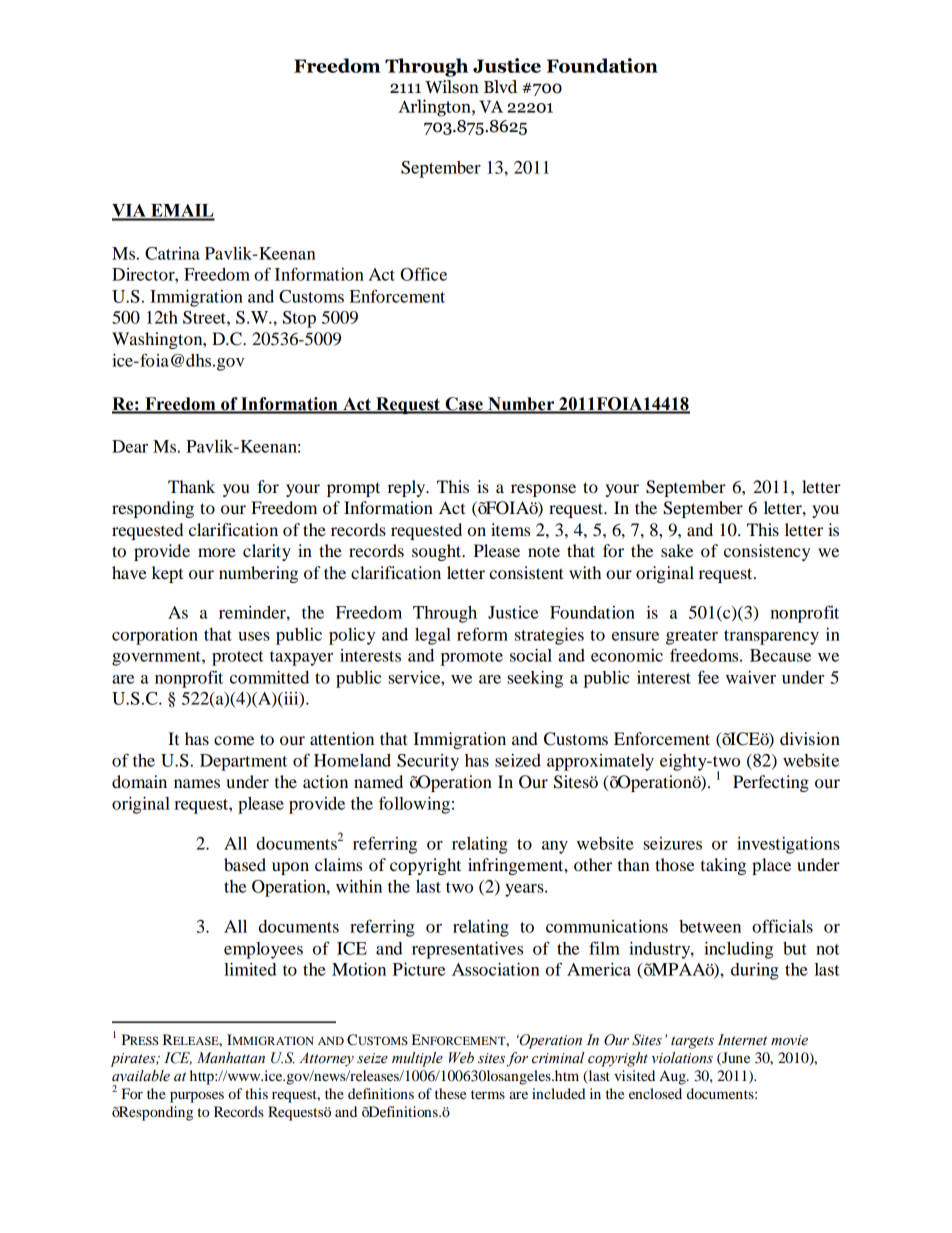 Image resolution: width=952 pixels, height=1233 pixels. Describe the element at coordinates (172, 253) in the screenshot. I see `Catrina` at that location.
